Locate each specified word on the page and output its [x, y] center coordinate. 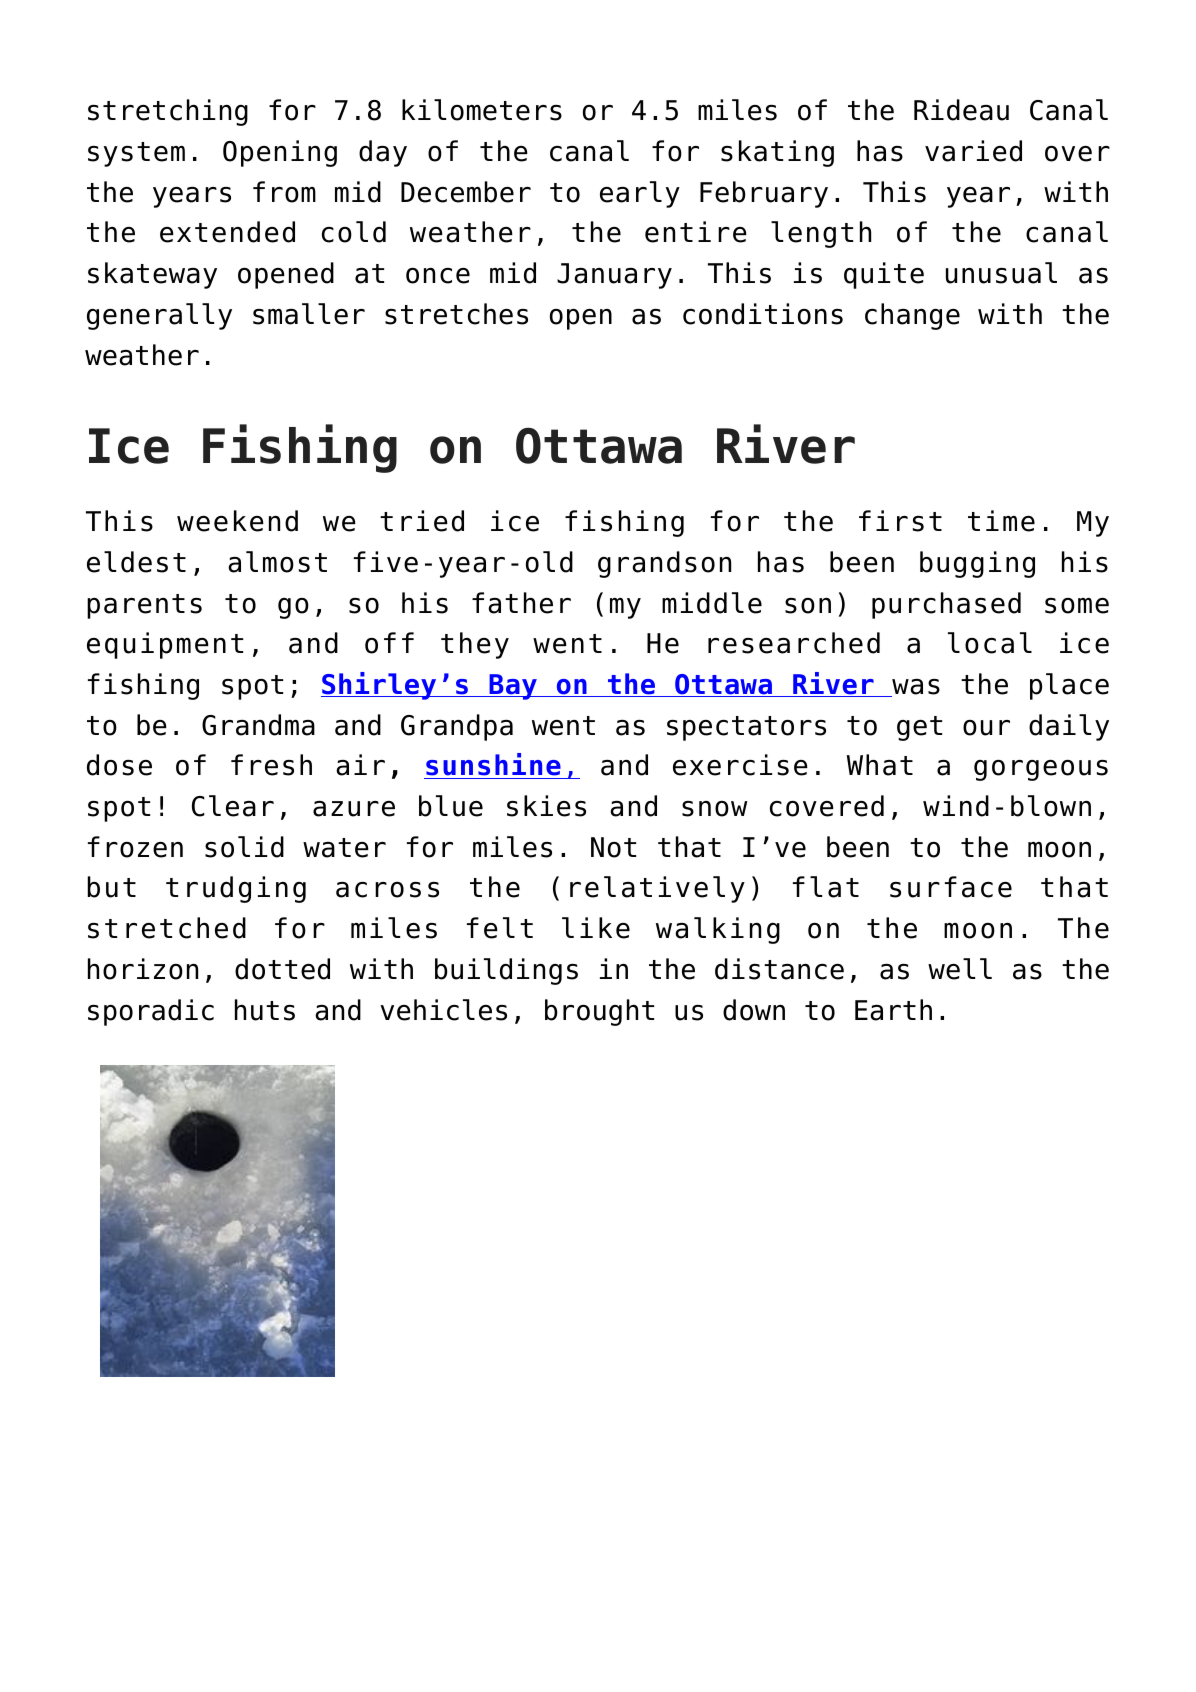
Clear [233, 806]
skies [546, 806]
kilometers [482, 110]
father [521, 603]
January [614, 276]
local [990, 643]
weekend [237, 521]
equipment [165, 645]
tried [422, 521]
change [912, 316]
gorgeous [1041, 770]
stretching [168, 112]
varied [973, 151]
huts [265, 1010]
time [1001, 521]
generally [159, 316]
